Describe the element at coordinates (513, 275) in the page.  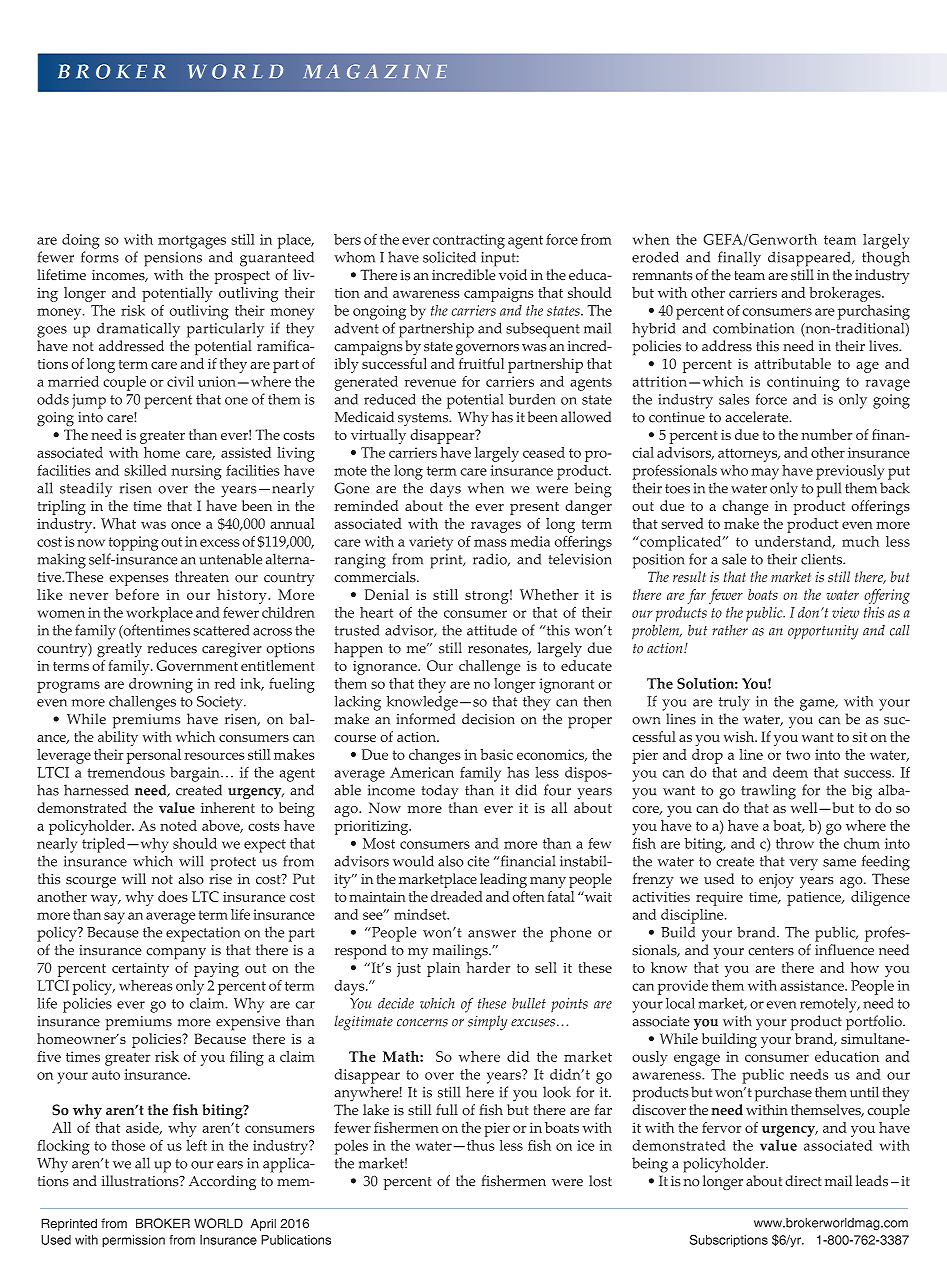
I see `void` at that location.
